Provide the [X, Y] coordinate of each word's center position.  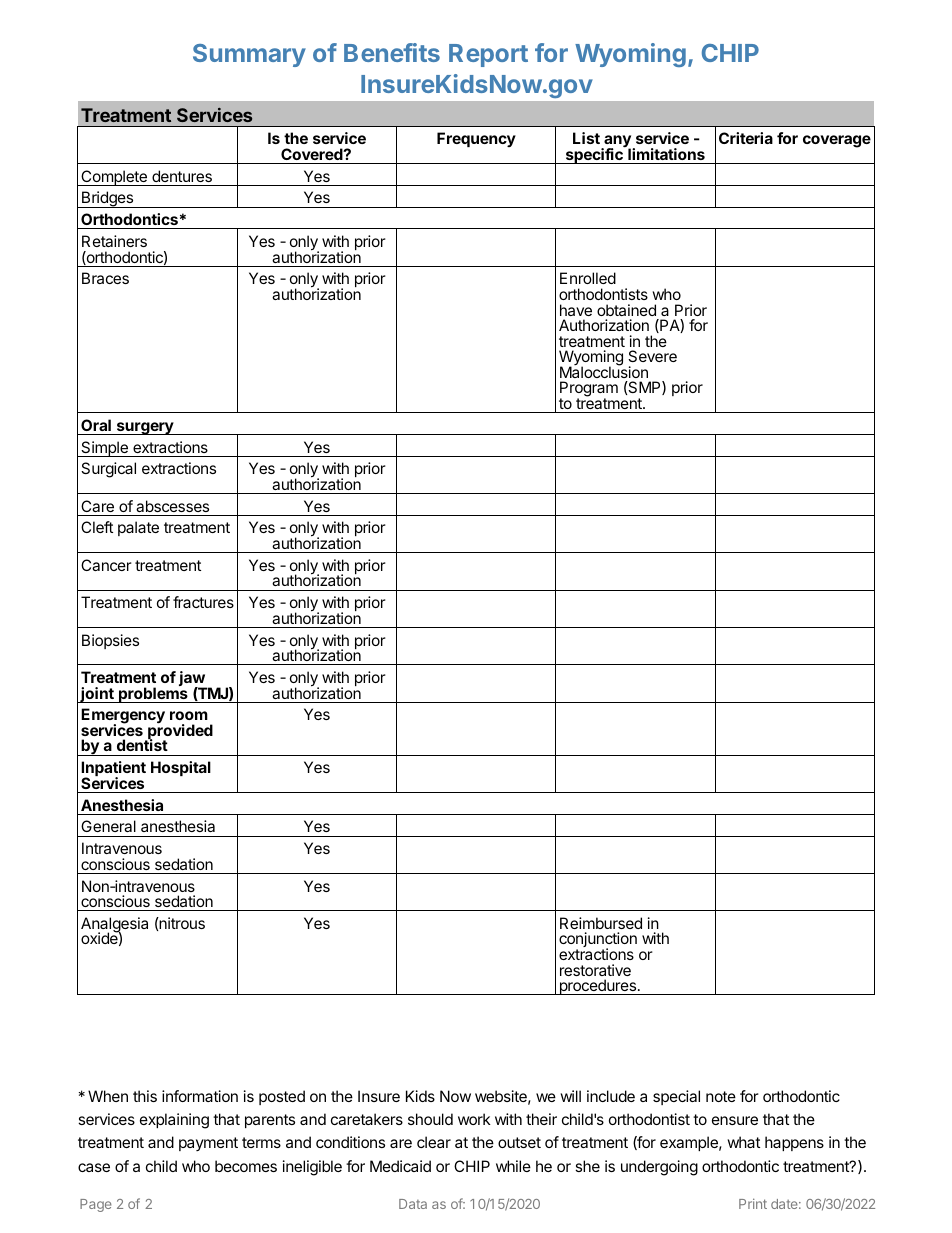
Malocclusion [604, 371]
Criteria [746, 138]
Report [488, 55]
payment [208, 1144]
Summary [249, 55]
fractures [203, 602]
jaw [193, 680]
